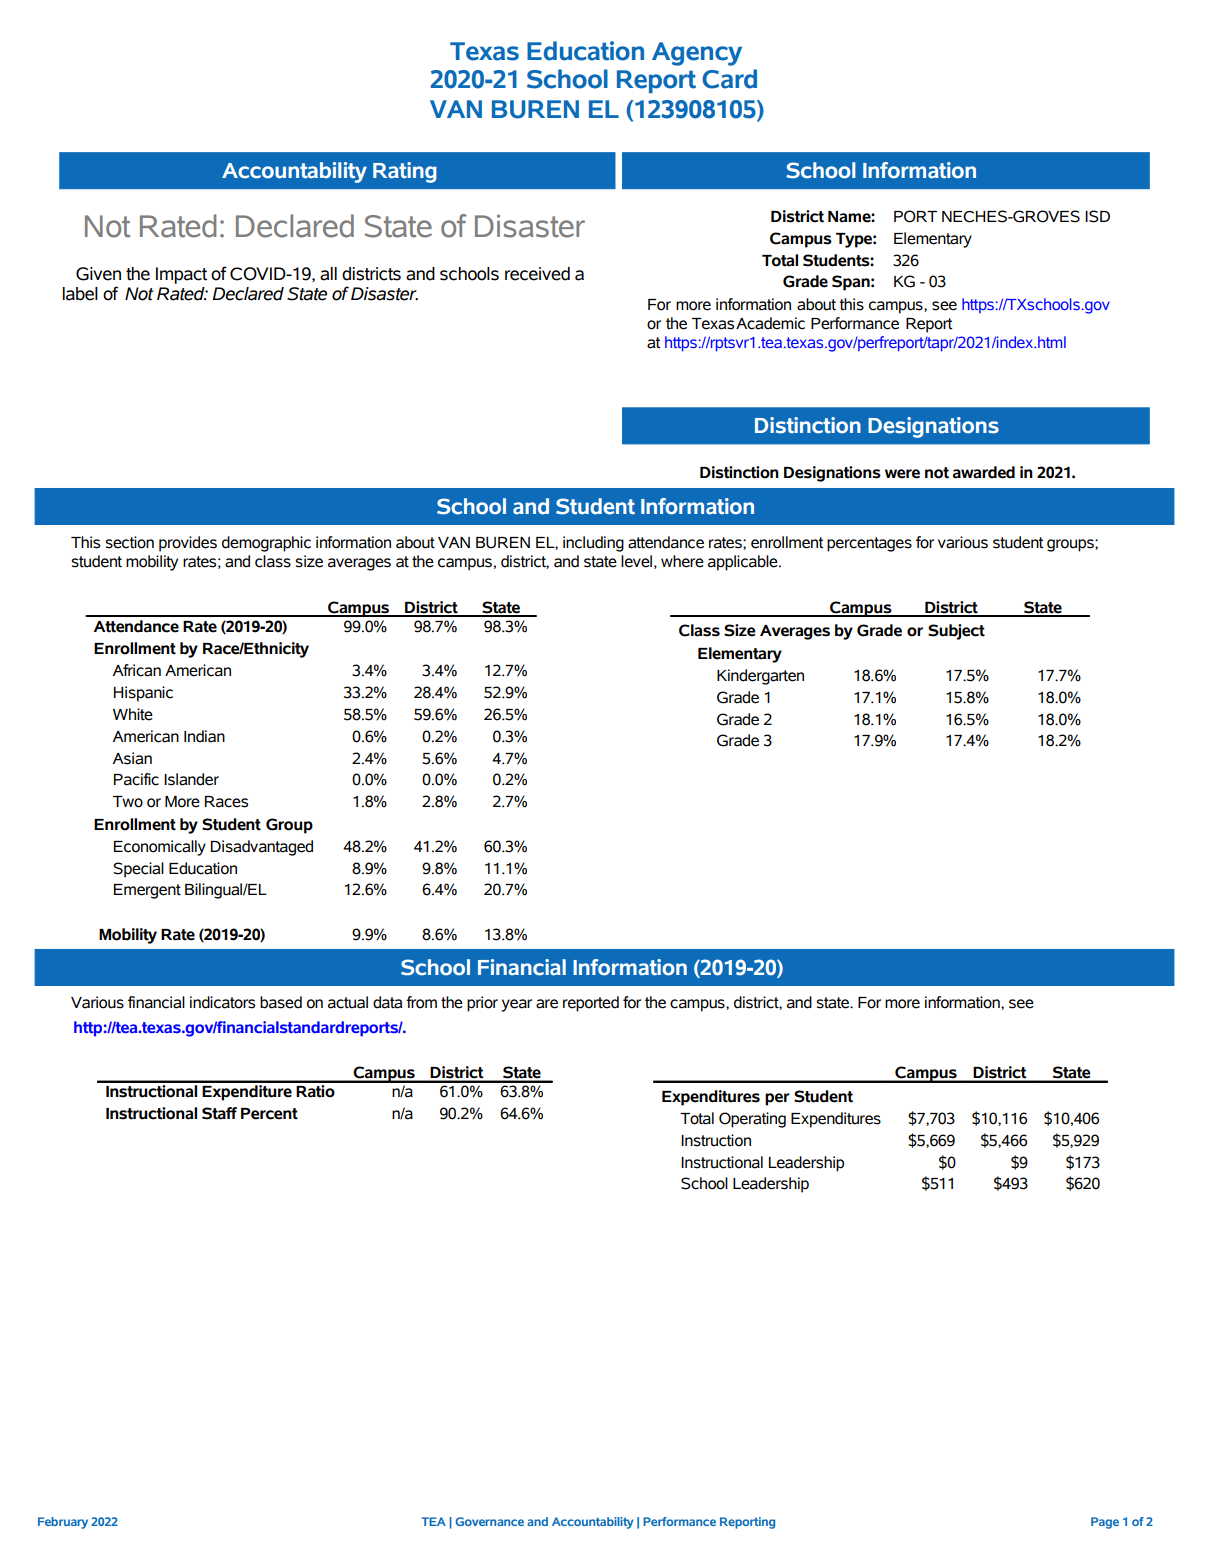  I want to click on February, so click(63, 1523).
